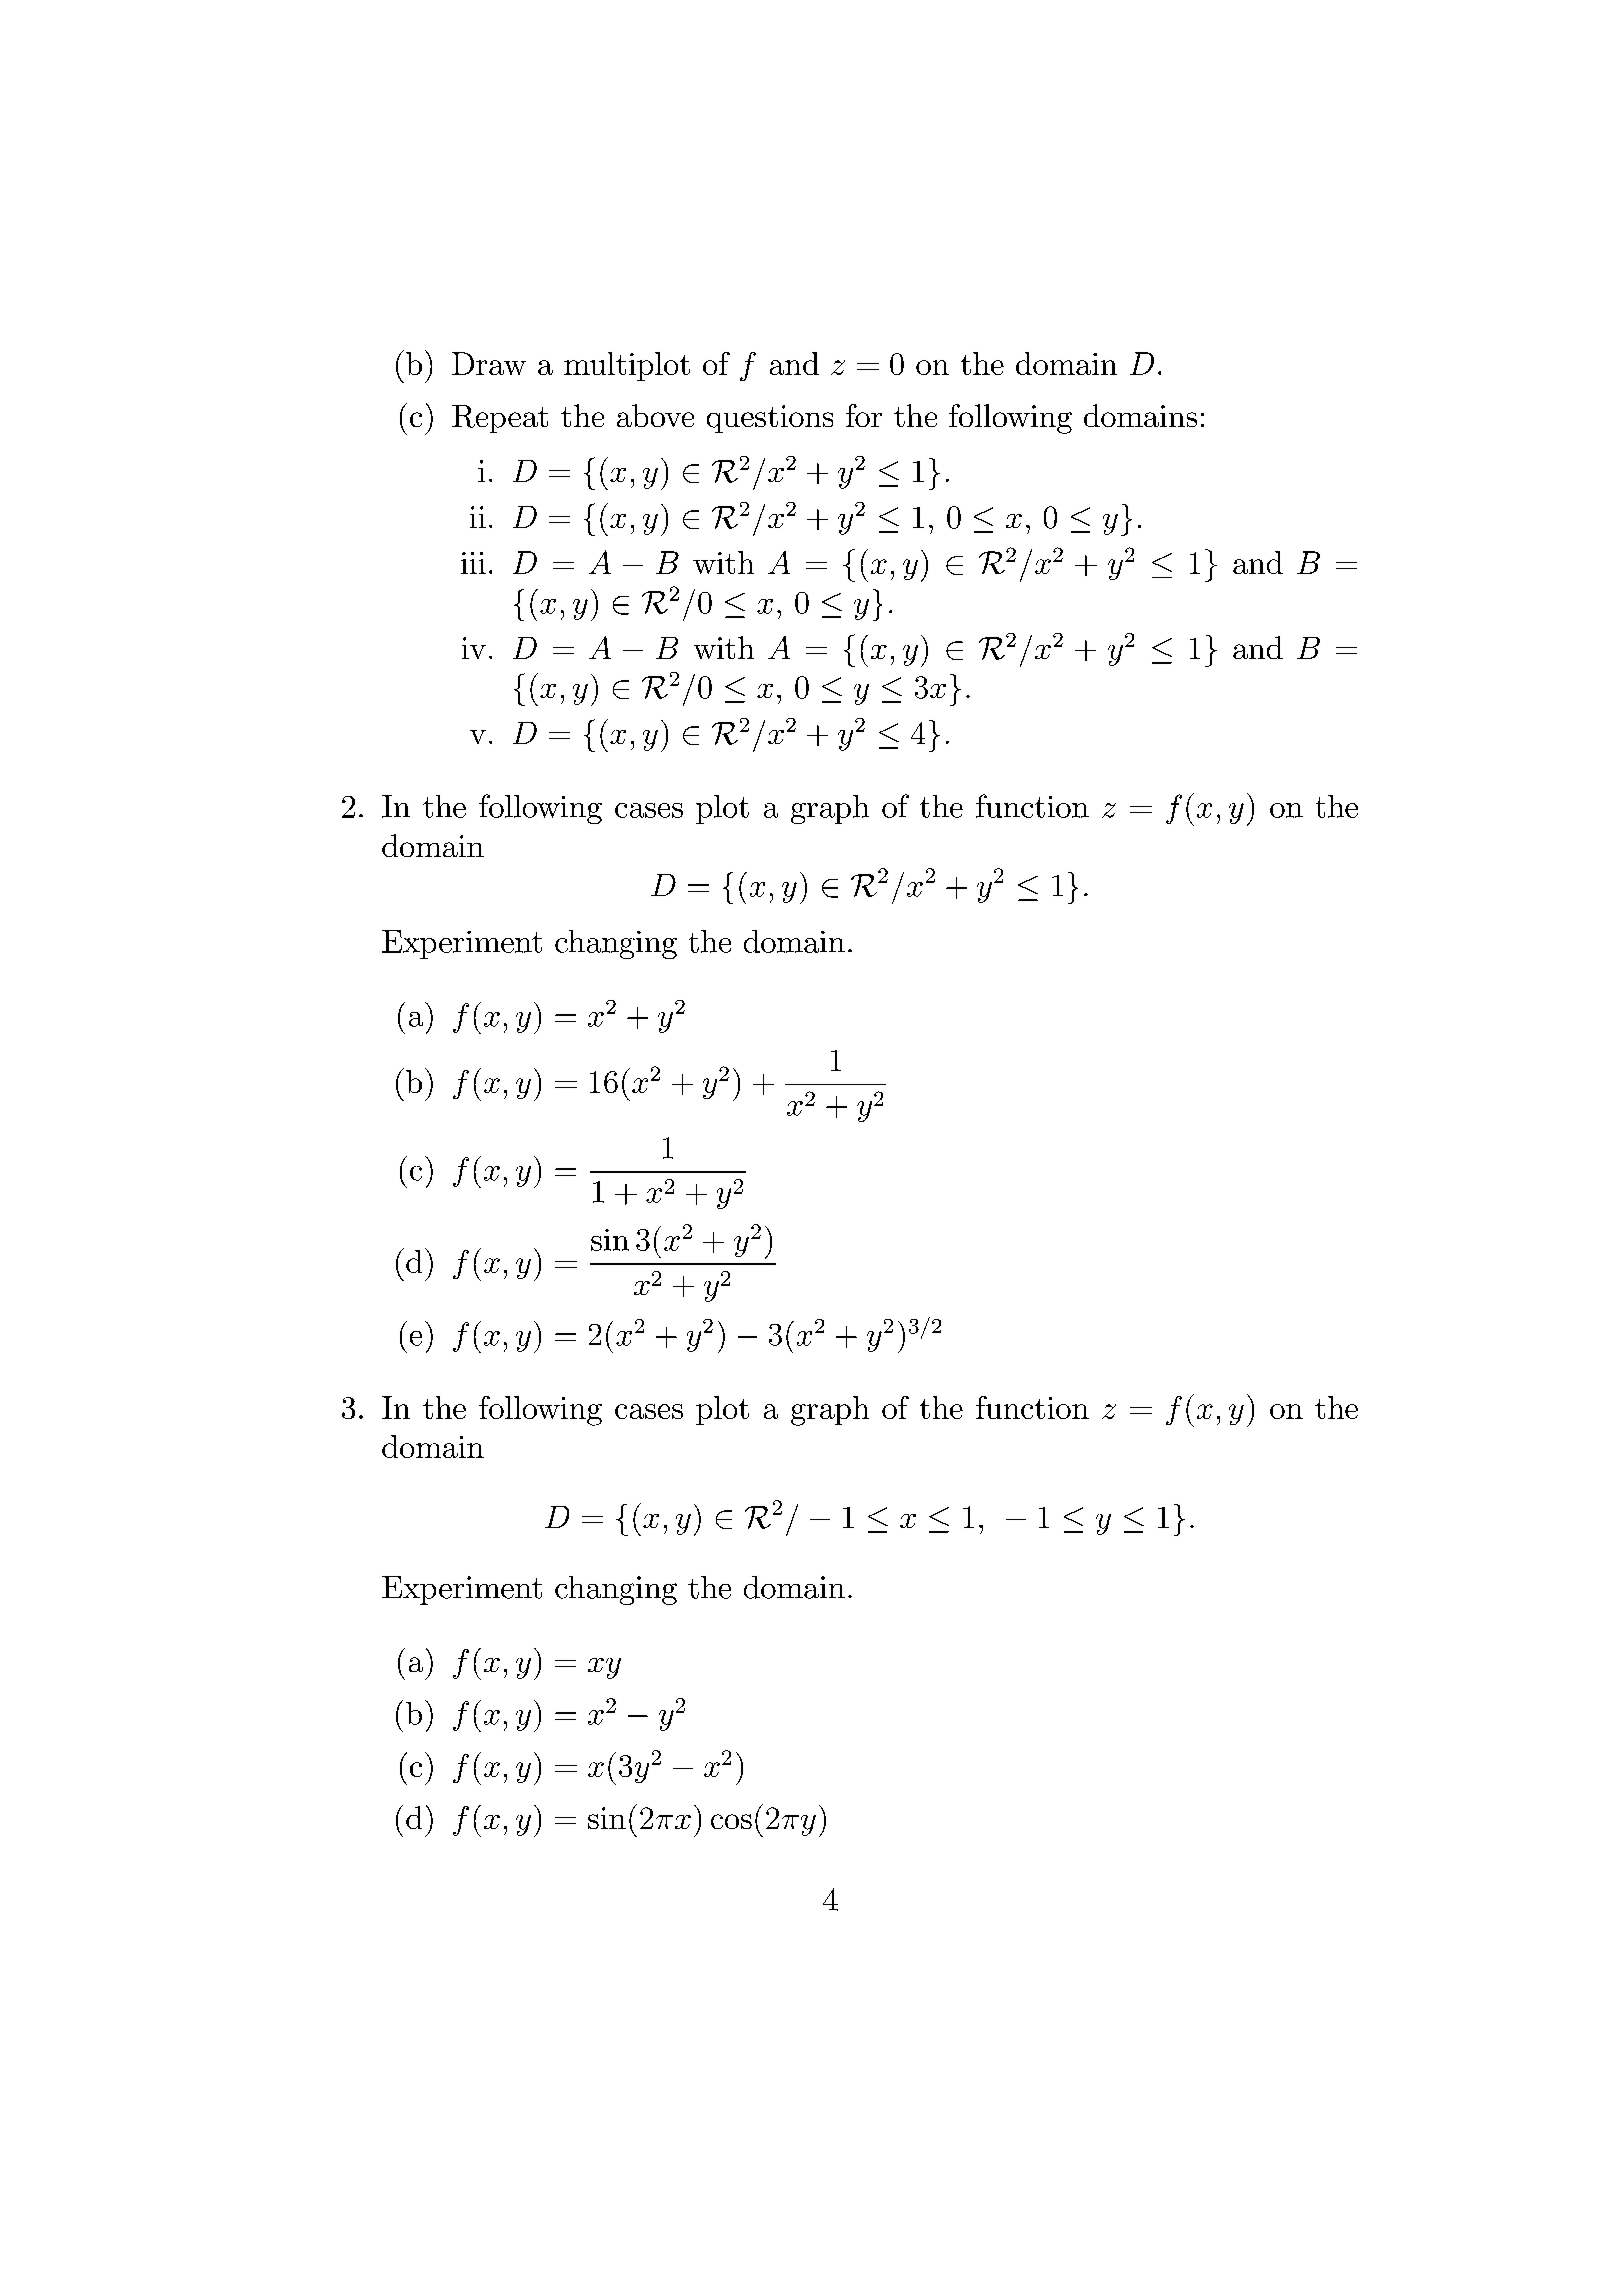  Describe the element at coordinates (473, 563) in the screenshot. I see `iii` at that location.
